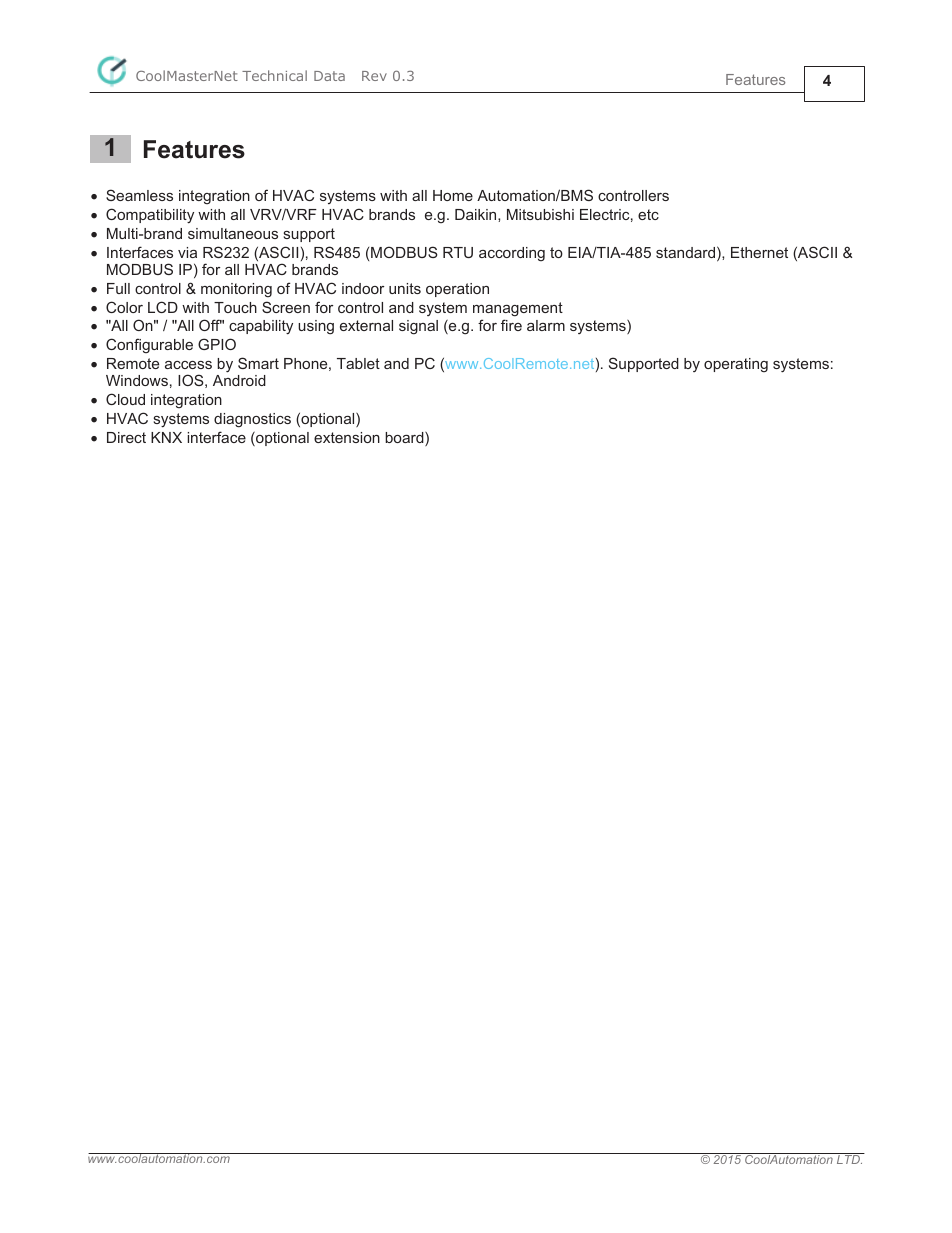 This screenshot has width=952, height=1233. Describe the element at coordinates (405, 439) in the screenshot. I see `board` at that location.
